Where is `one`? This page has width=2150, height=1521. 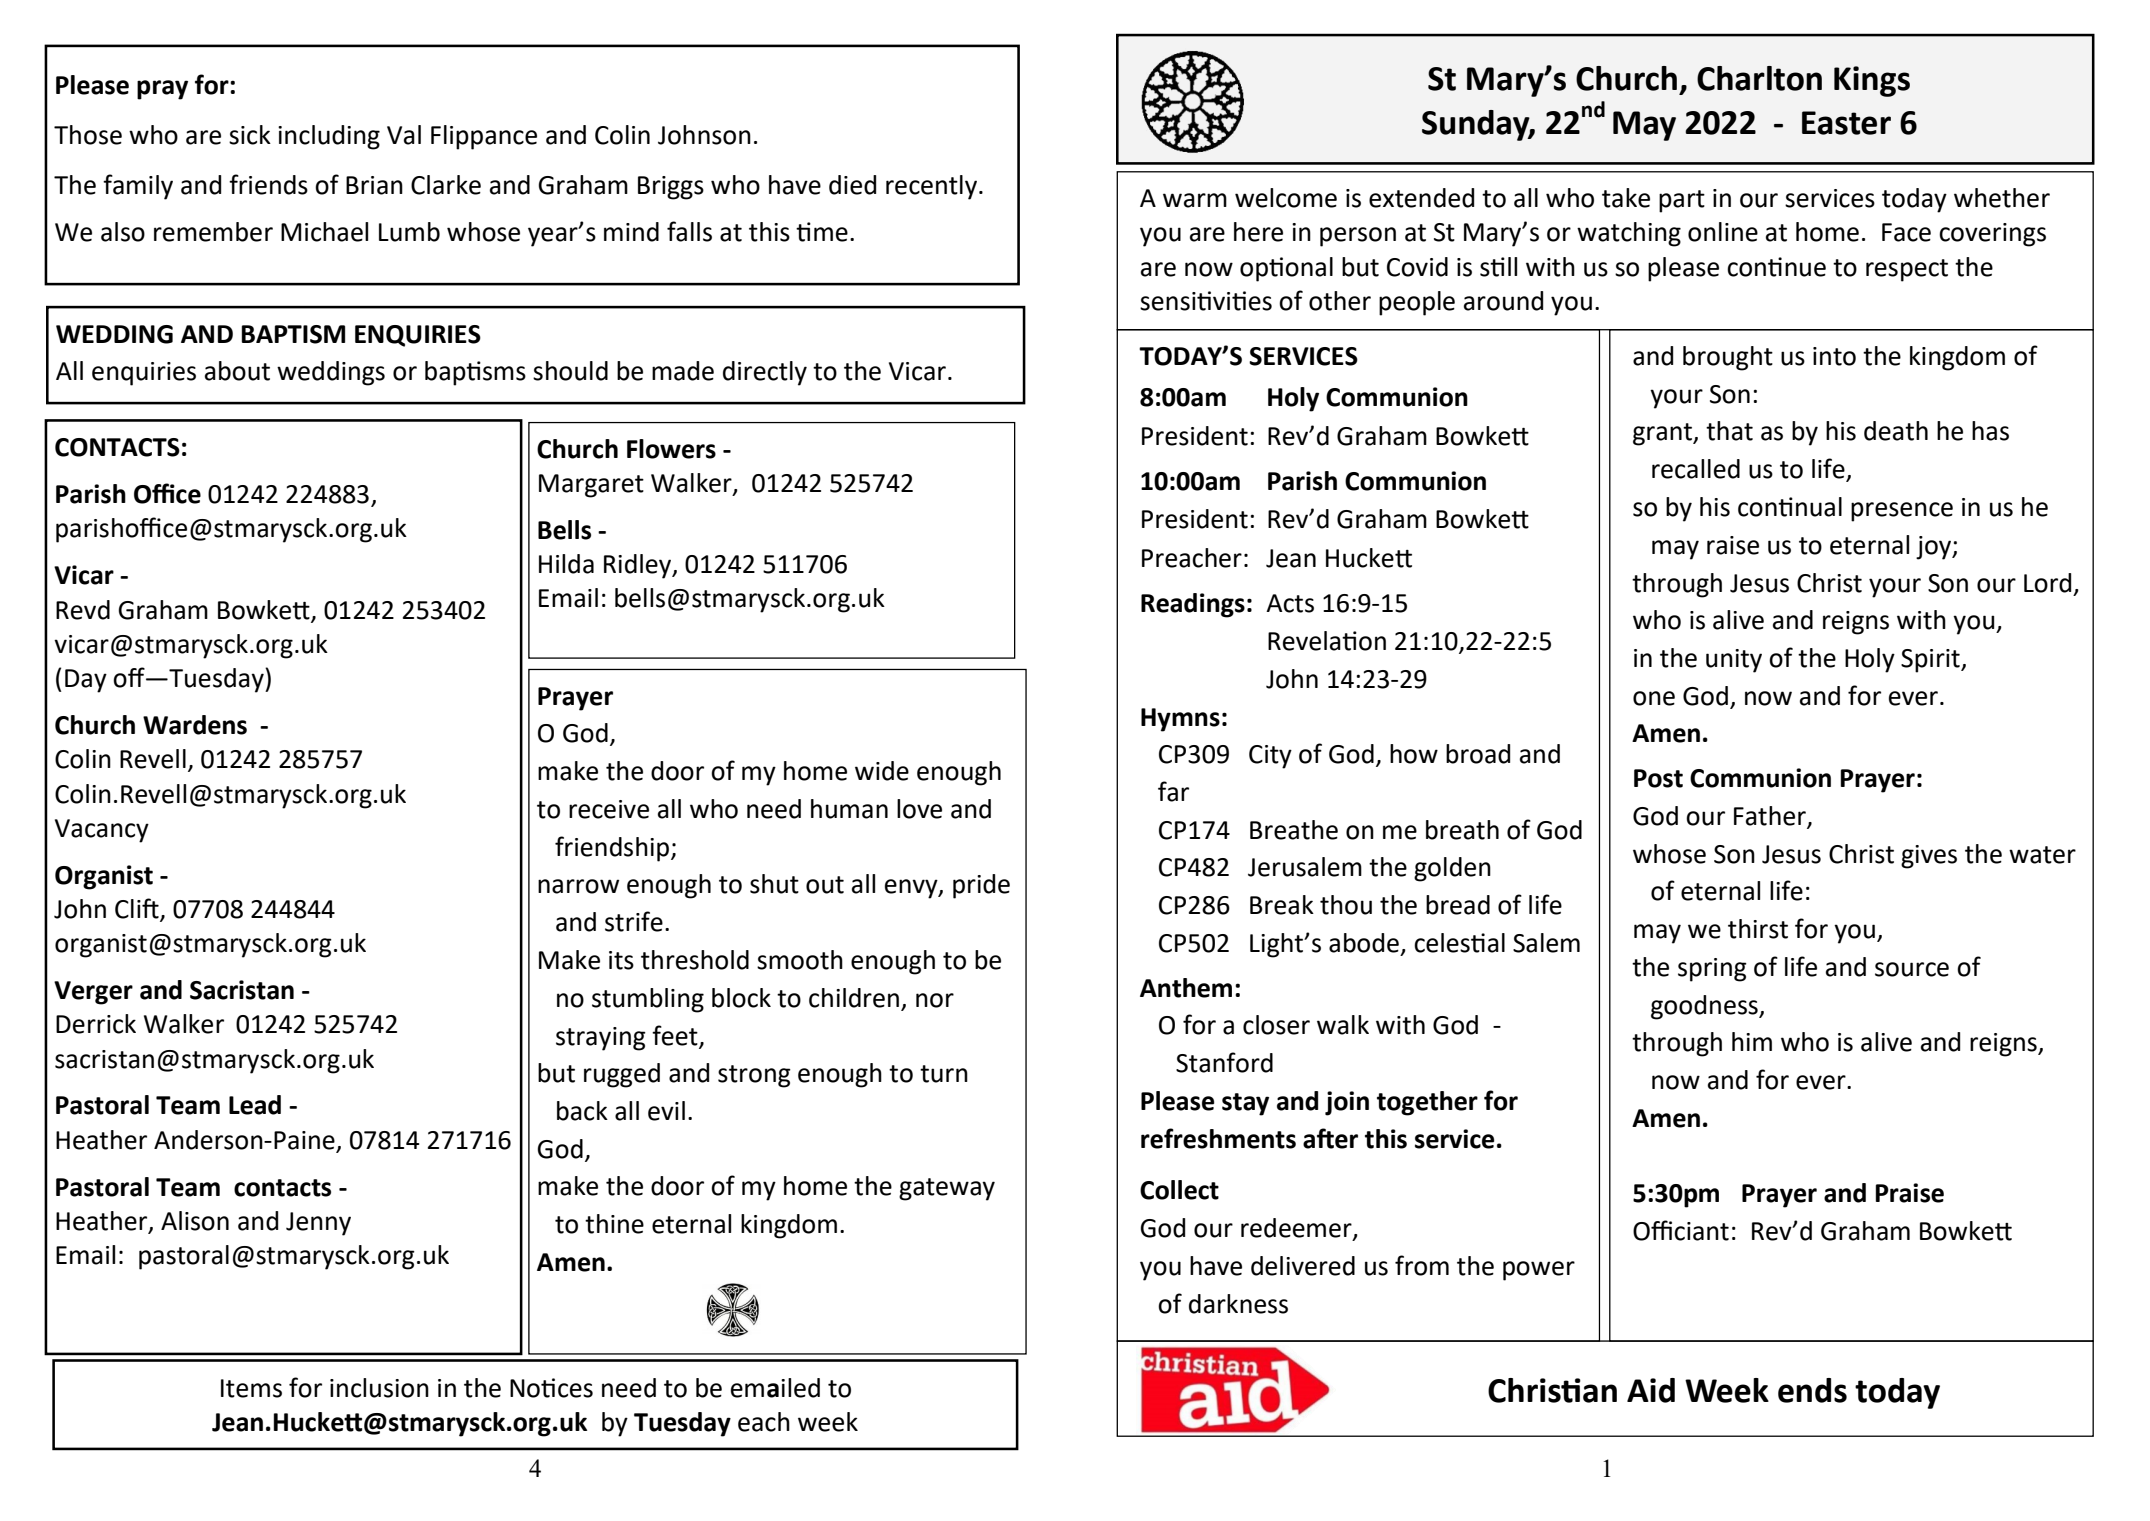
one is located at coordinates (1654, 698).
